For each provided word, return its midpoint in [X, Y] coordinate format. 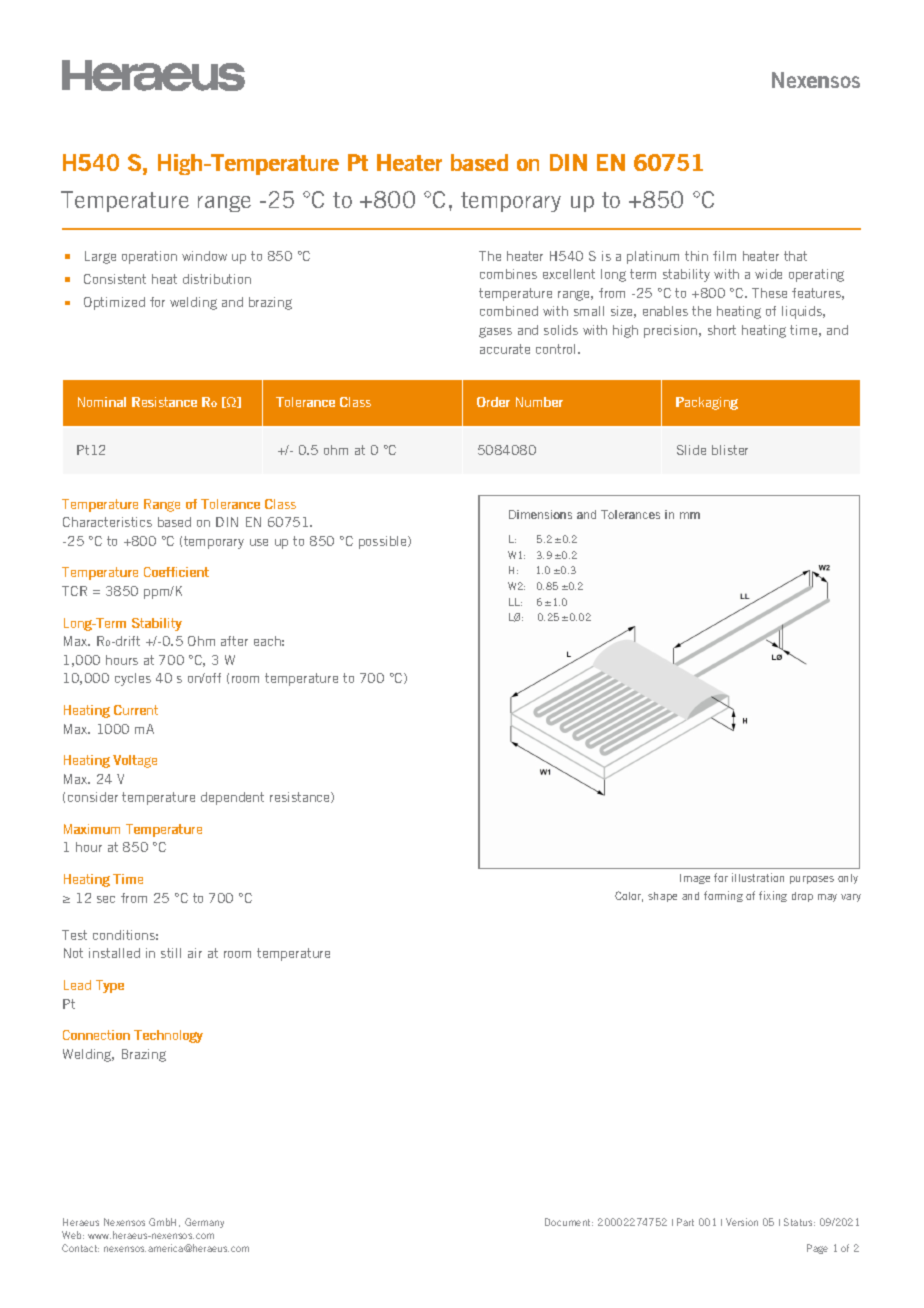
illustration [758, 877]
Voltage [135, 761]
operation [149, 257]
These [769, 293]
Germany [204, 1223]
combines [508, 274]
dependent [232, 798]
